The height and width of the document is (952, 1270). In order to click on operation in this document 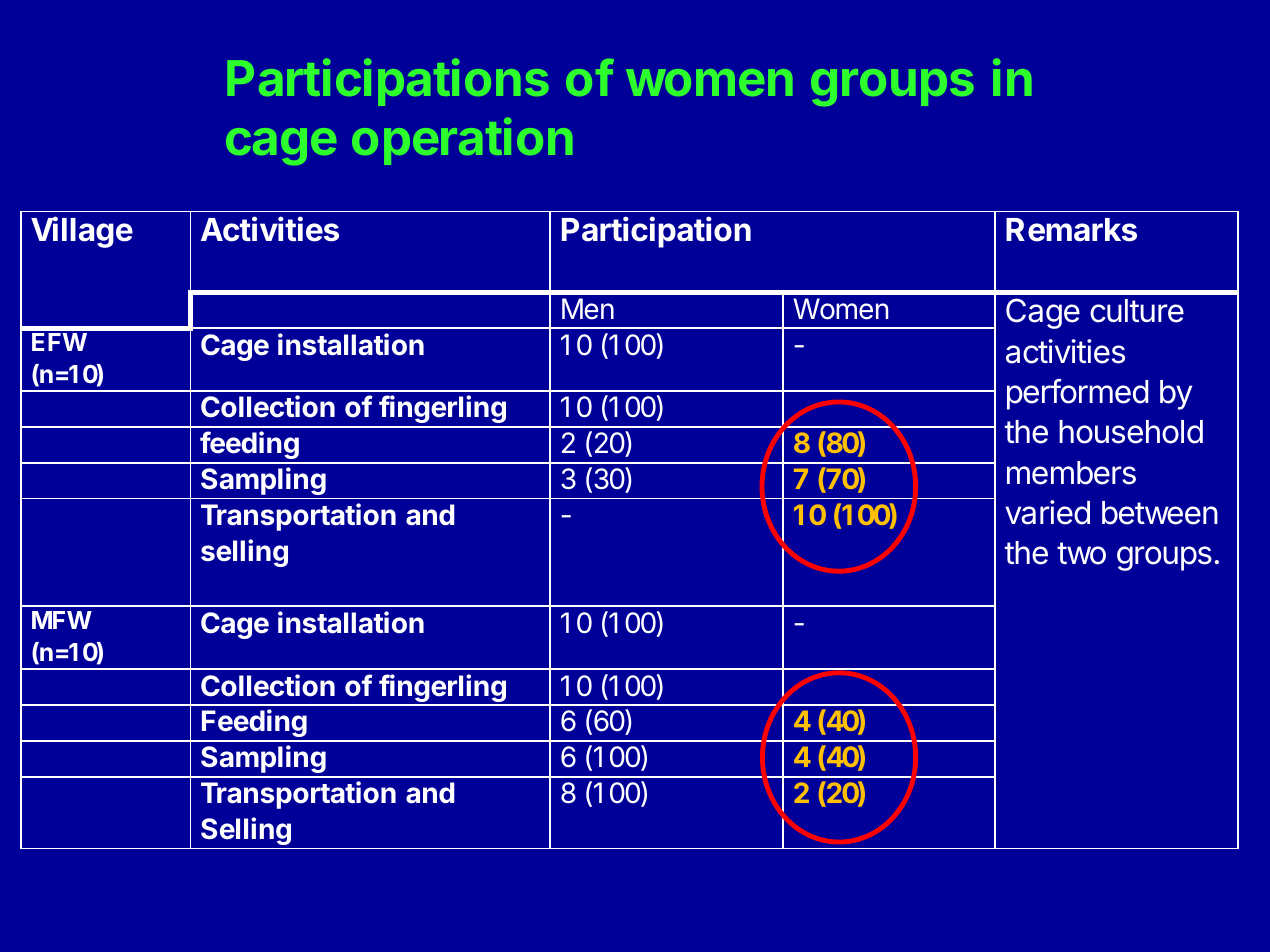, I will do `click(462, 141)`.
